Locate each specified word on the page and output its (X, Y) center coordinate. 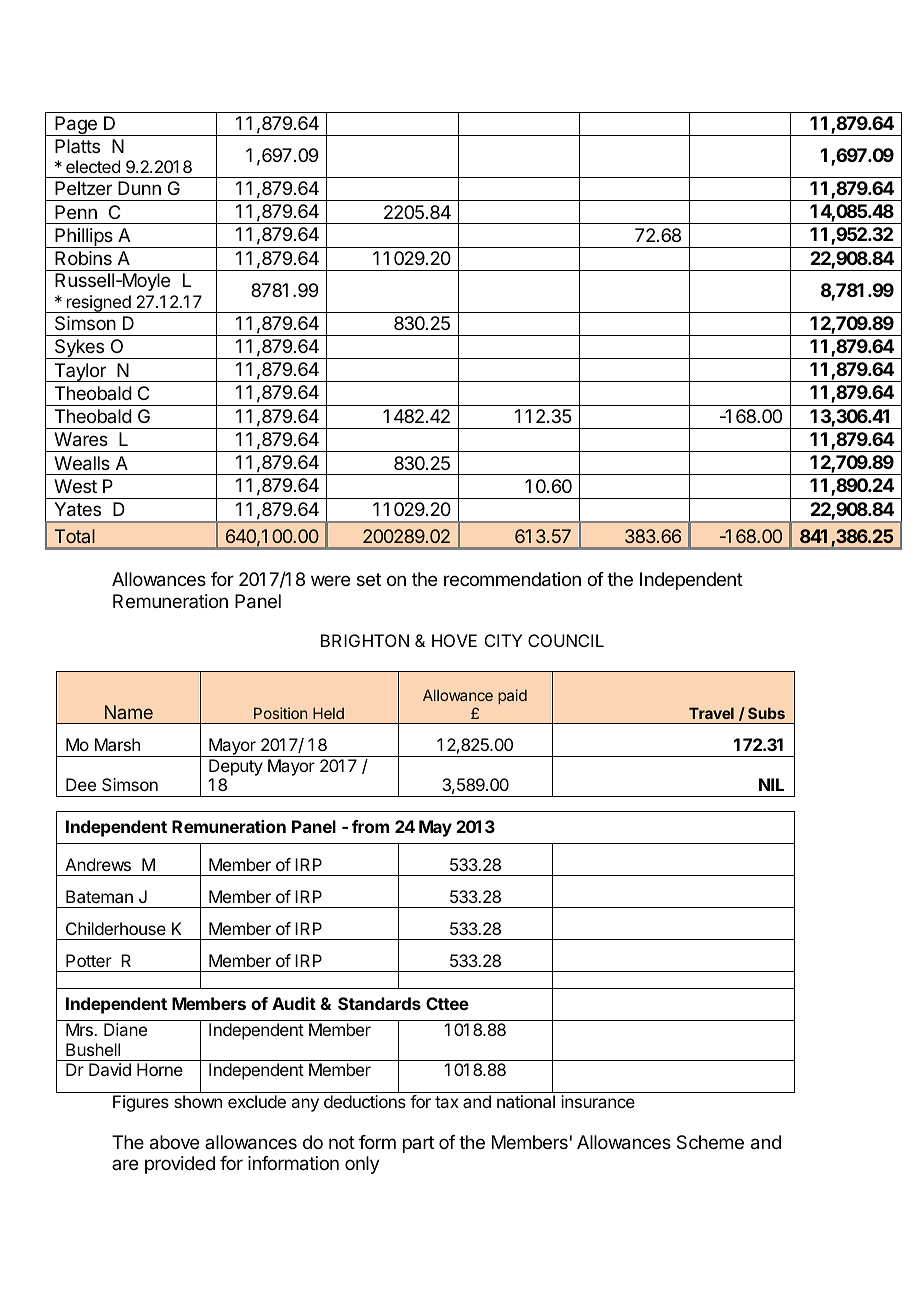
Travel (711, 713)
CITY (503, 640)
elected (93, 166)
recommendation (512, 579)
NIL (771, 784)
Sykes (79, 349)
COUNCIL (566, 640)
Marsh (117, 744)
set (369, 579)
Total (75, 536)
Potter (89, 960)
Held (328, 713)
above (174, 1142)
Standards (379, 1003)
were (330, 580)
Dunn (139, 188)
